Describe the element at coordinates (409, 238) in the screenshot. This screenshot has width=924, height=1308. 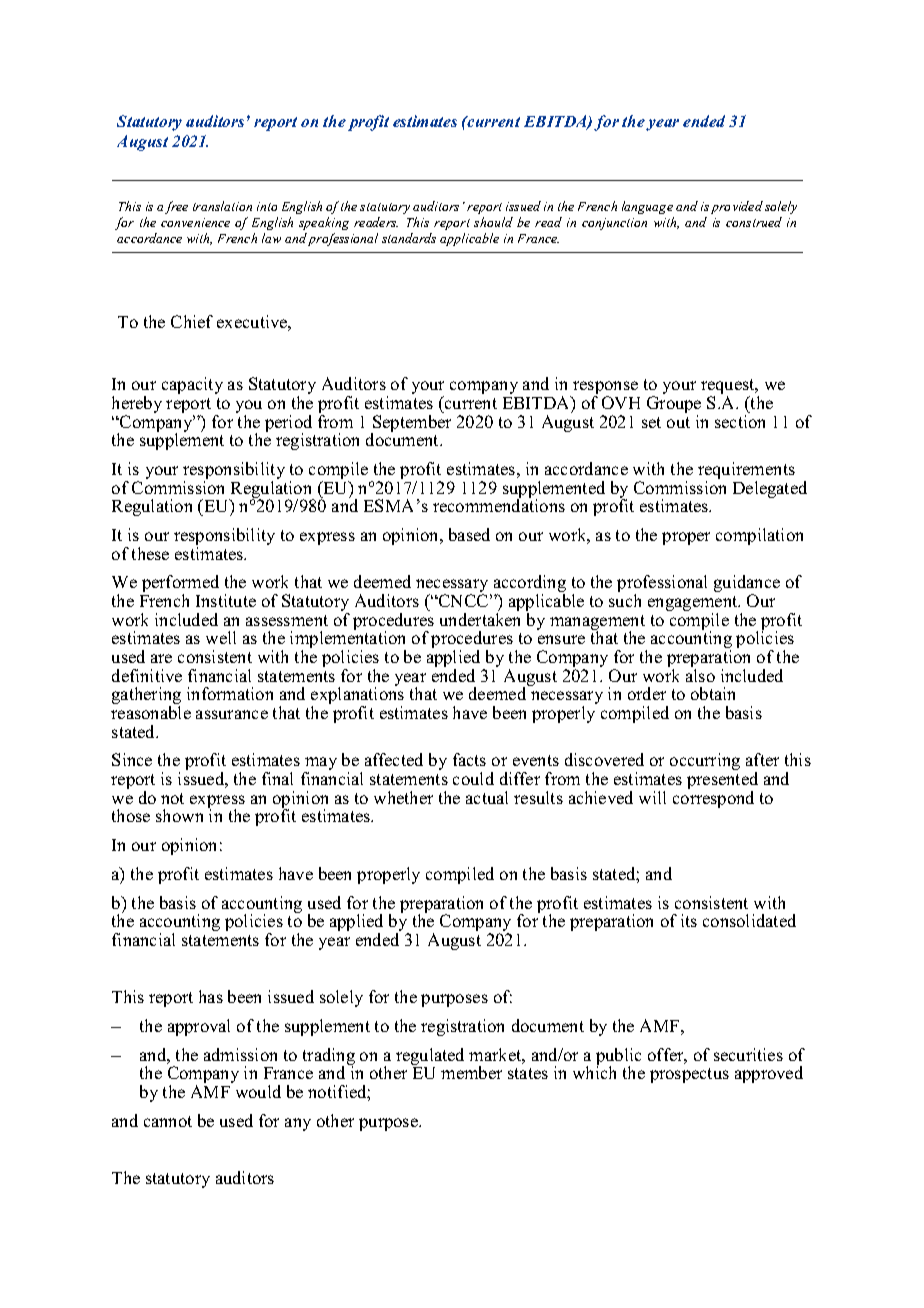
I see `standards` at that location.
